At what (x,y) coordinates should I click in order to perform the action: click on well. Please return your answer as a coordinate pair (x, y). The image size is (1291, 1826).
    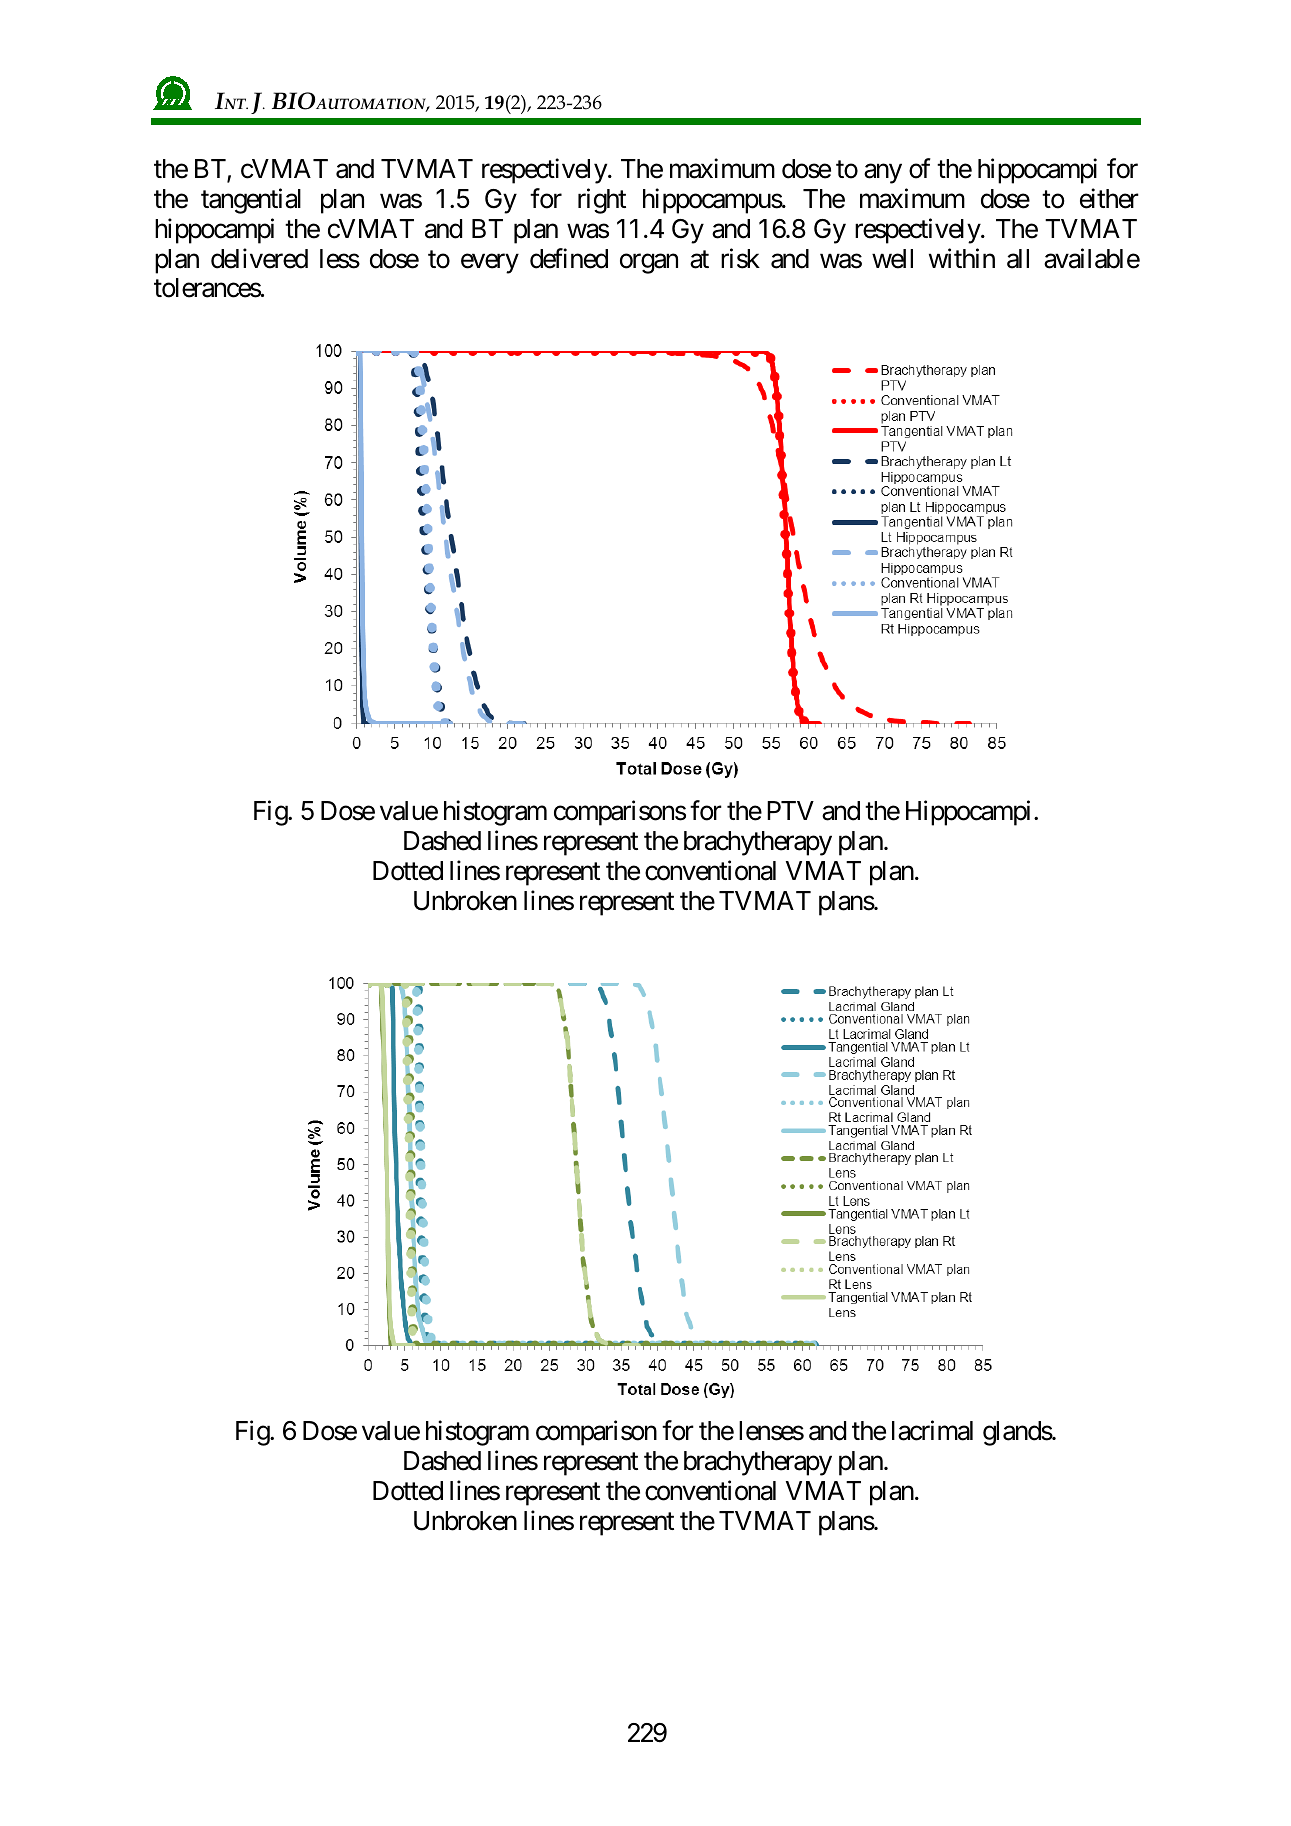
    Looking at the image, I should click on (892, 259).
